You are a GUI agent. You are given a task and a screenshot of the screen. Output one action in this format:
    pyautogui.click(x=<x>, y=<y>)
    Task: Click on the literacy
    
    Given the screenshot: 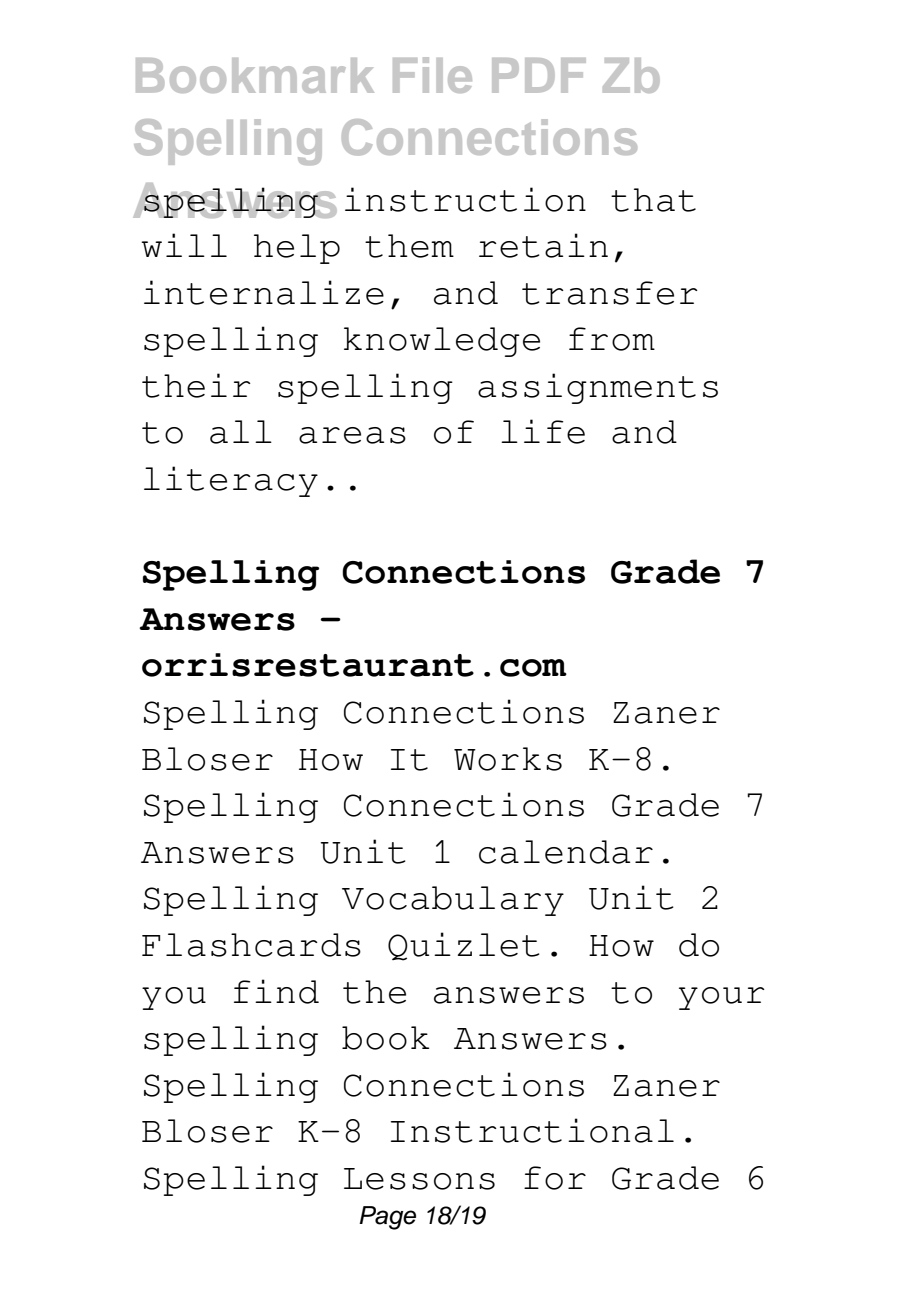 What is the action you would take?
    pyautogui.click(x=231, y=481)
